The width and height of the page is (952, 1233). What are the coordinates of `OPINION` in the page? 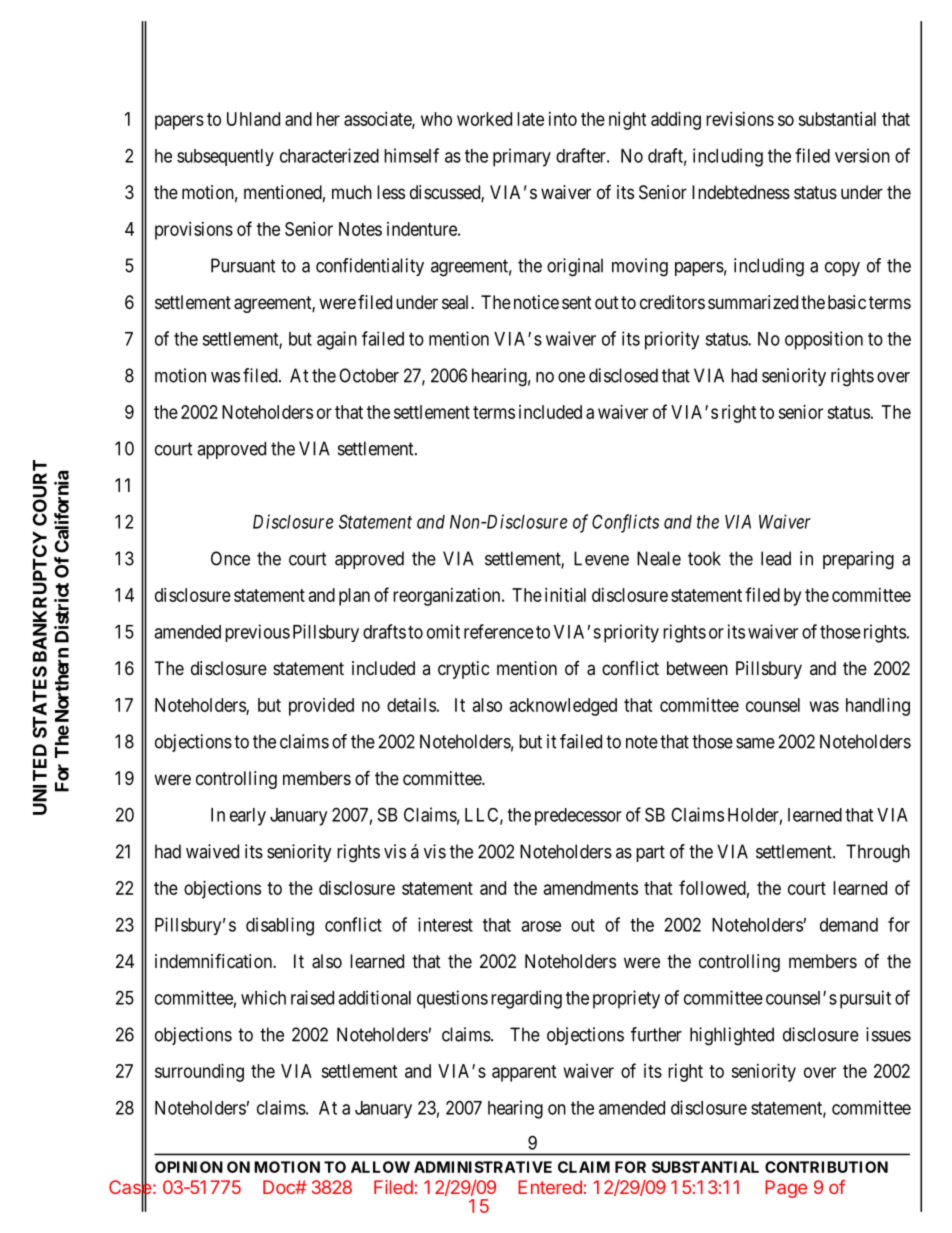 It's located at (189, 1167).
